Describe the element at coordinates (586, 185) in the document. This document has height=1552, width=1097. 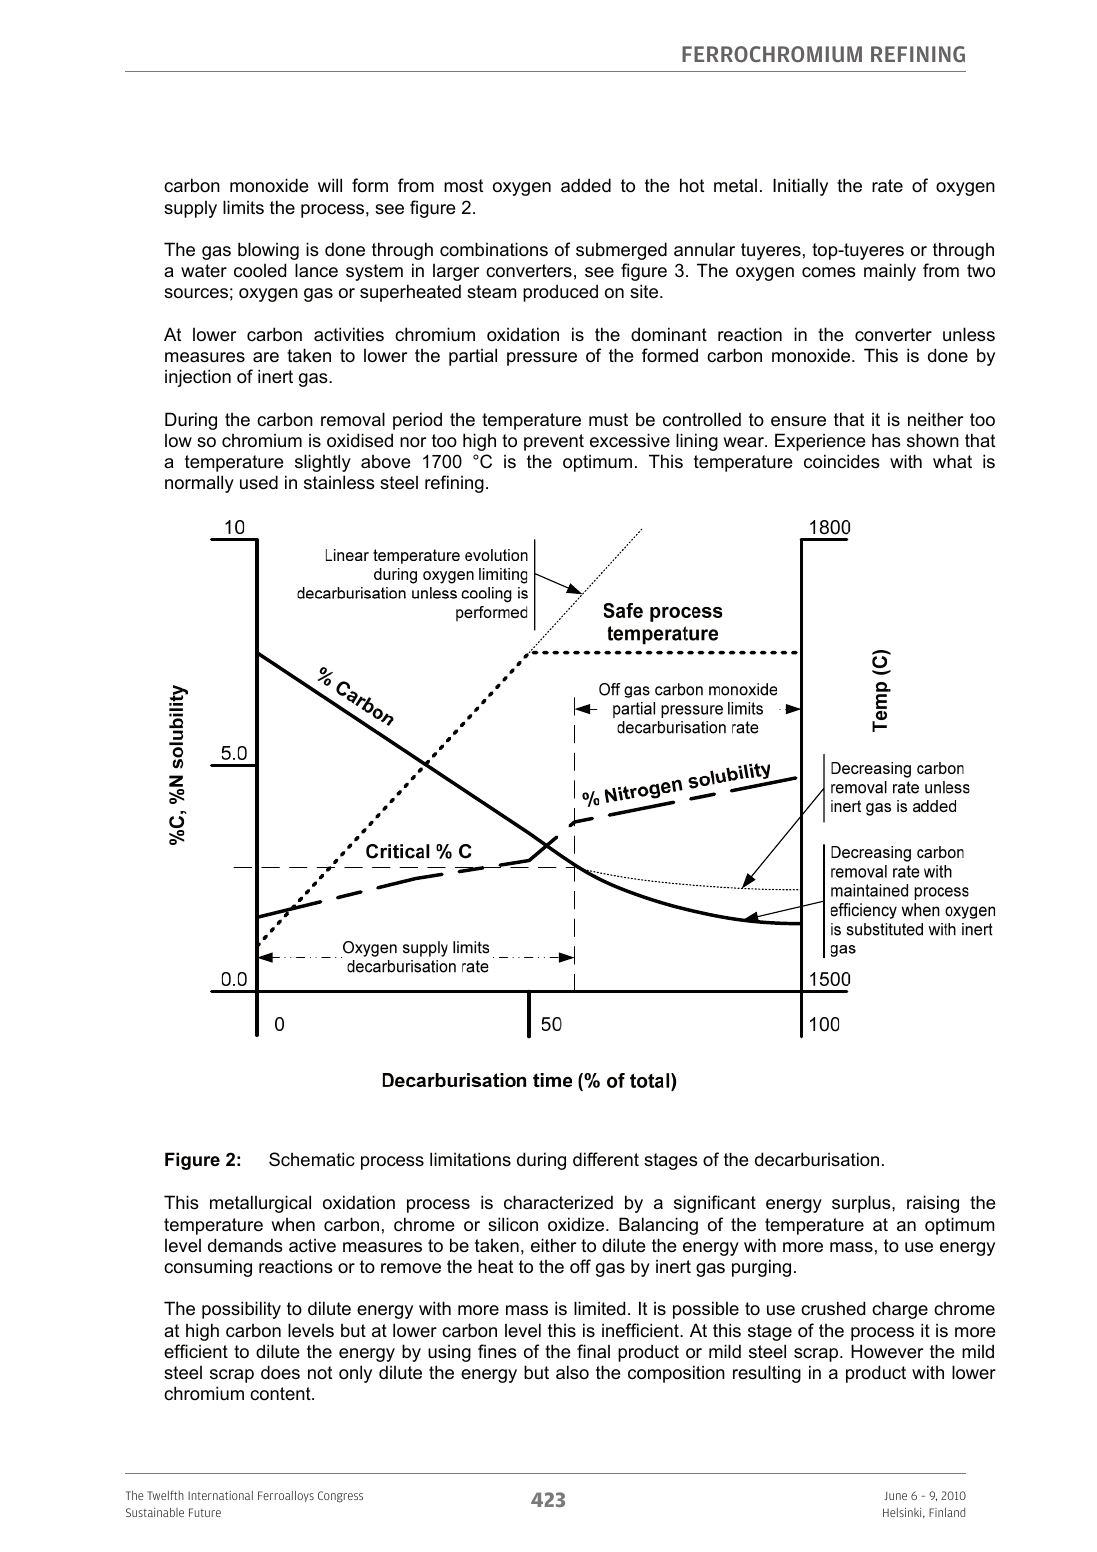
I see `added` at that location.
